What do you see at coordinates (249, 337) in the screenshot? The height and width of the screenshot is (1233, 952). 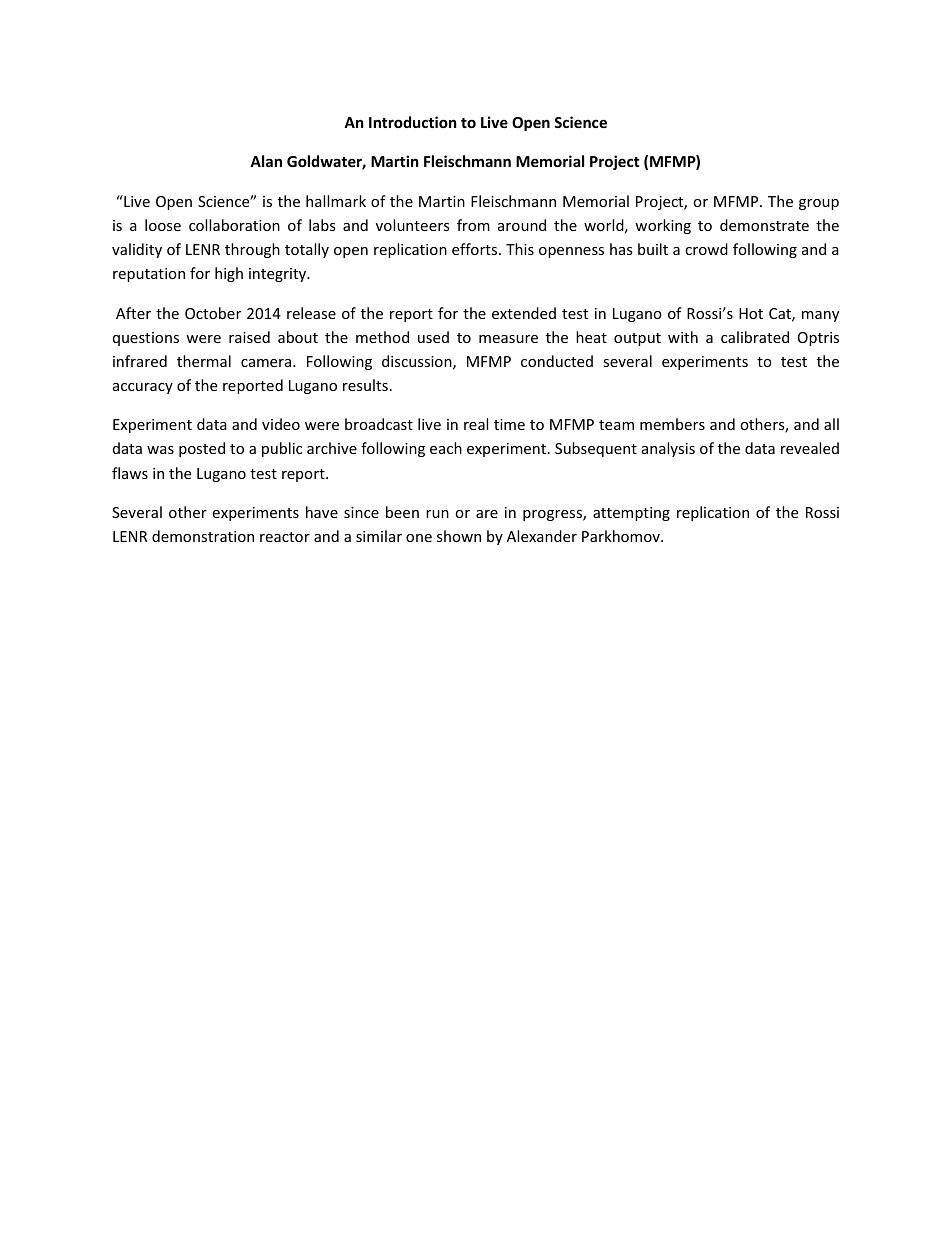 I see `raised` at bounding box center [249, 337].
